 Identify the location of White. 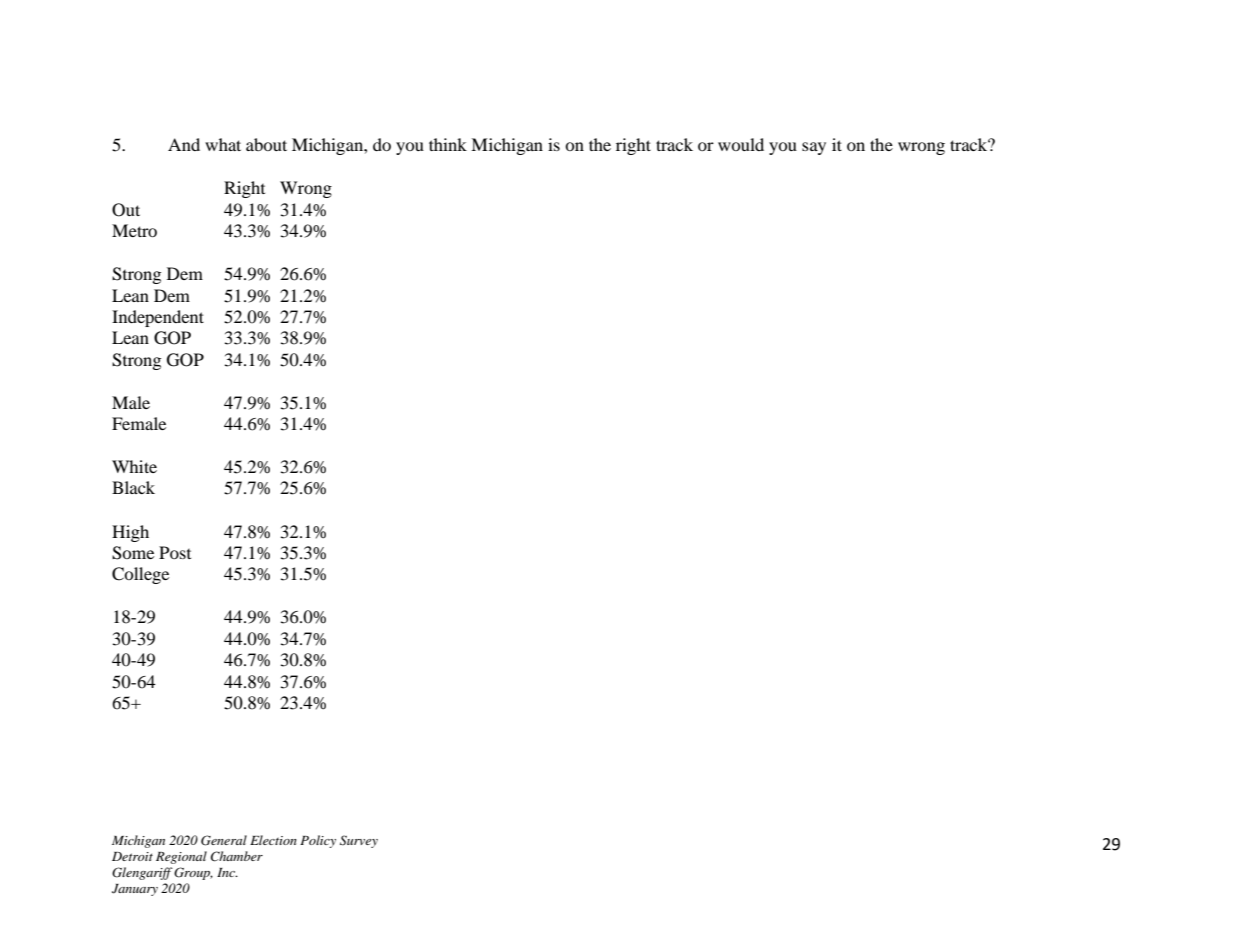
(134, 466).
